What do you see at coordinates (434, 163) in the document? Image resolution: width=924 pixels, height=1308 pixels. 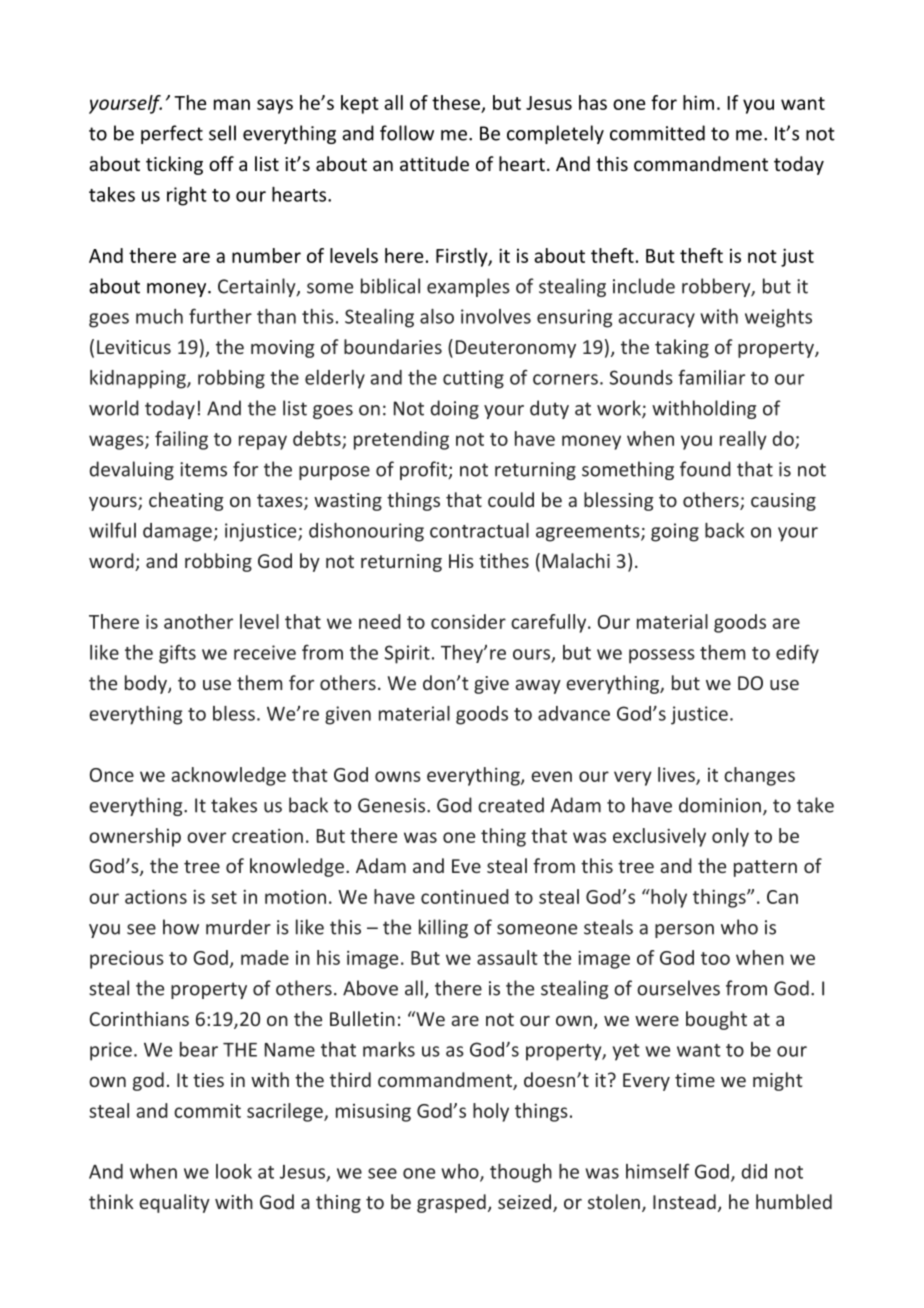 I see `attitude` at bounding box center [434, 163].
